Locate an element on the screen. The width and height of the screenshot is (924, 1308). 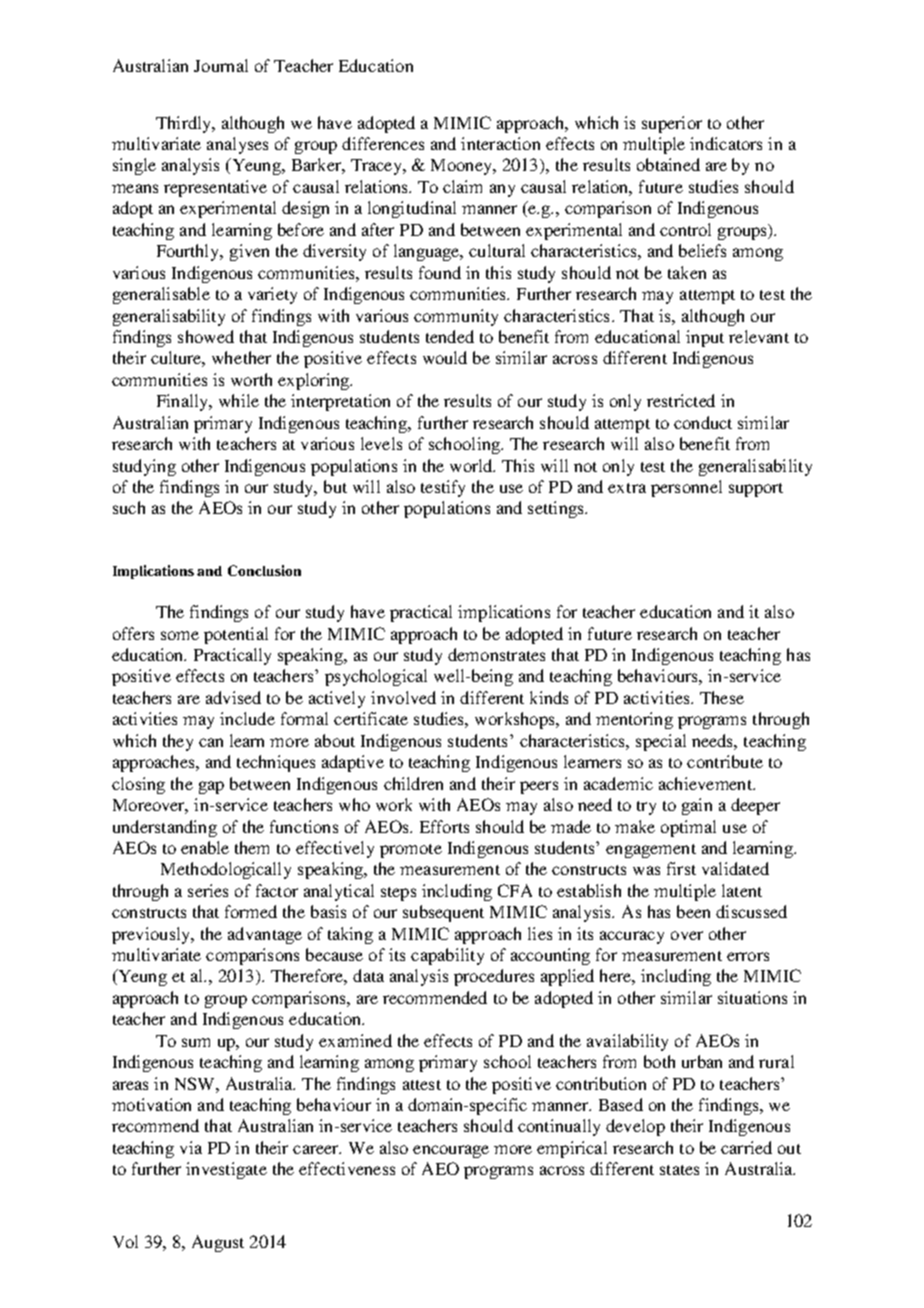
superior is located at coordinates (672, 124).
